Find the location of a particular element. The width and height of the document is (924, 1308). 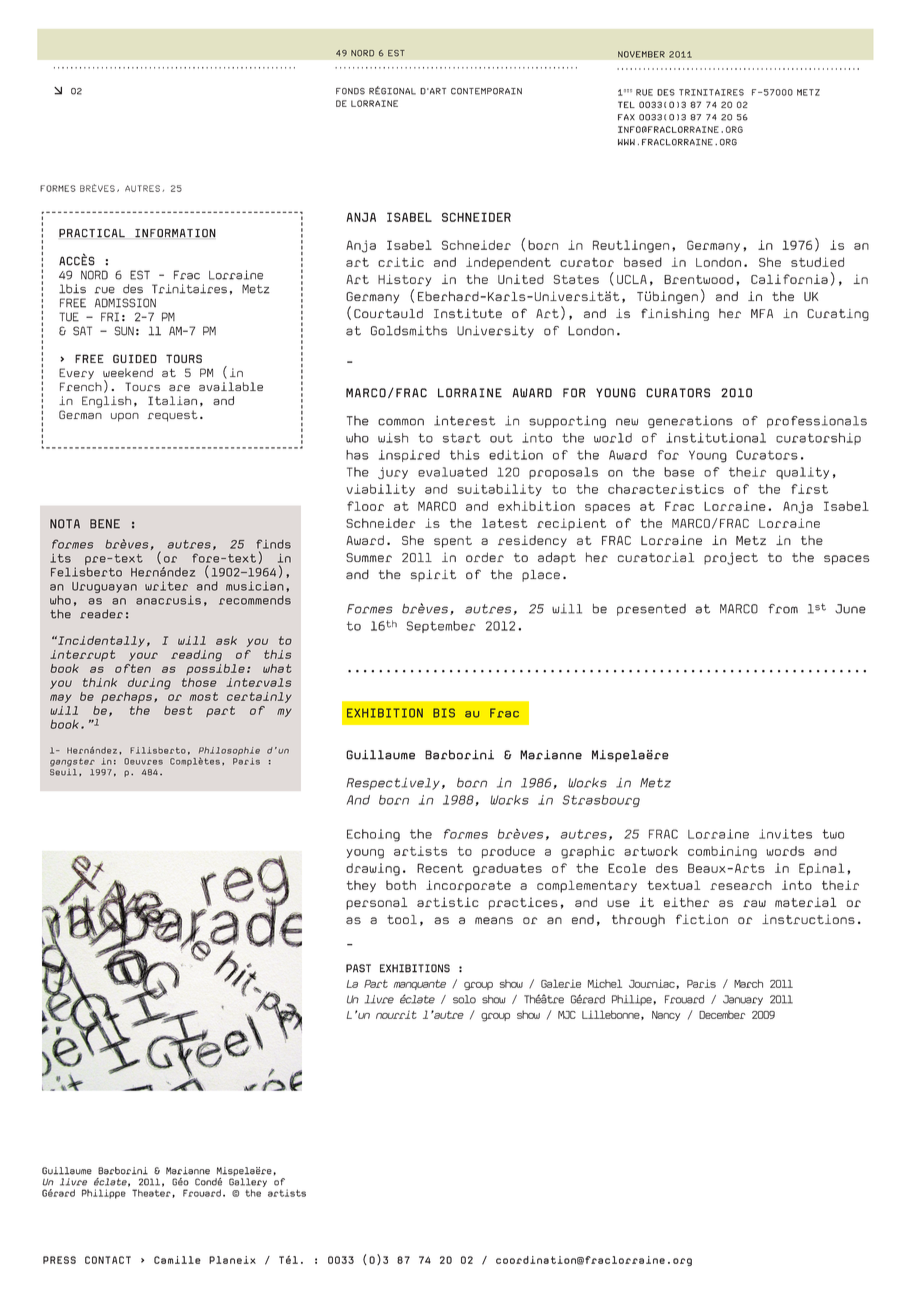

March is located at coordinates (748, 983).
